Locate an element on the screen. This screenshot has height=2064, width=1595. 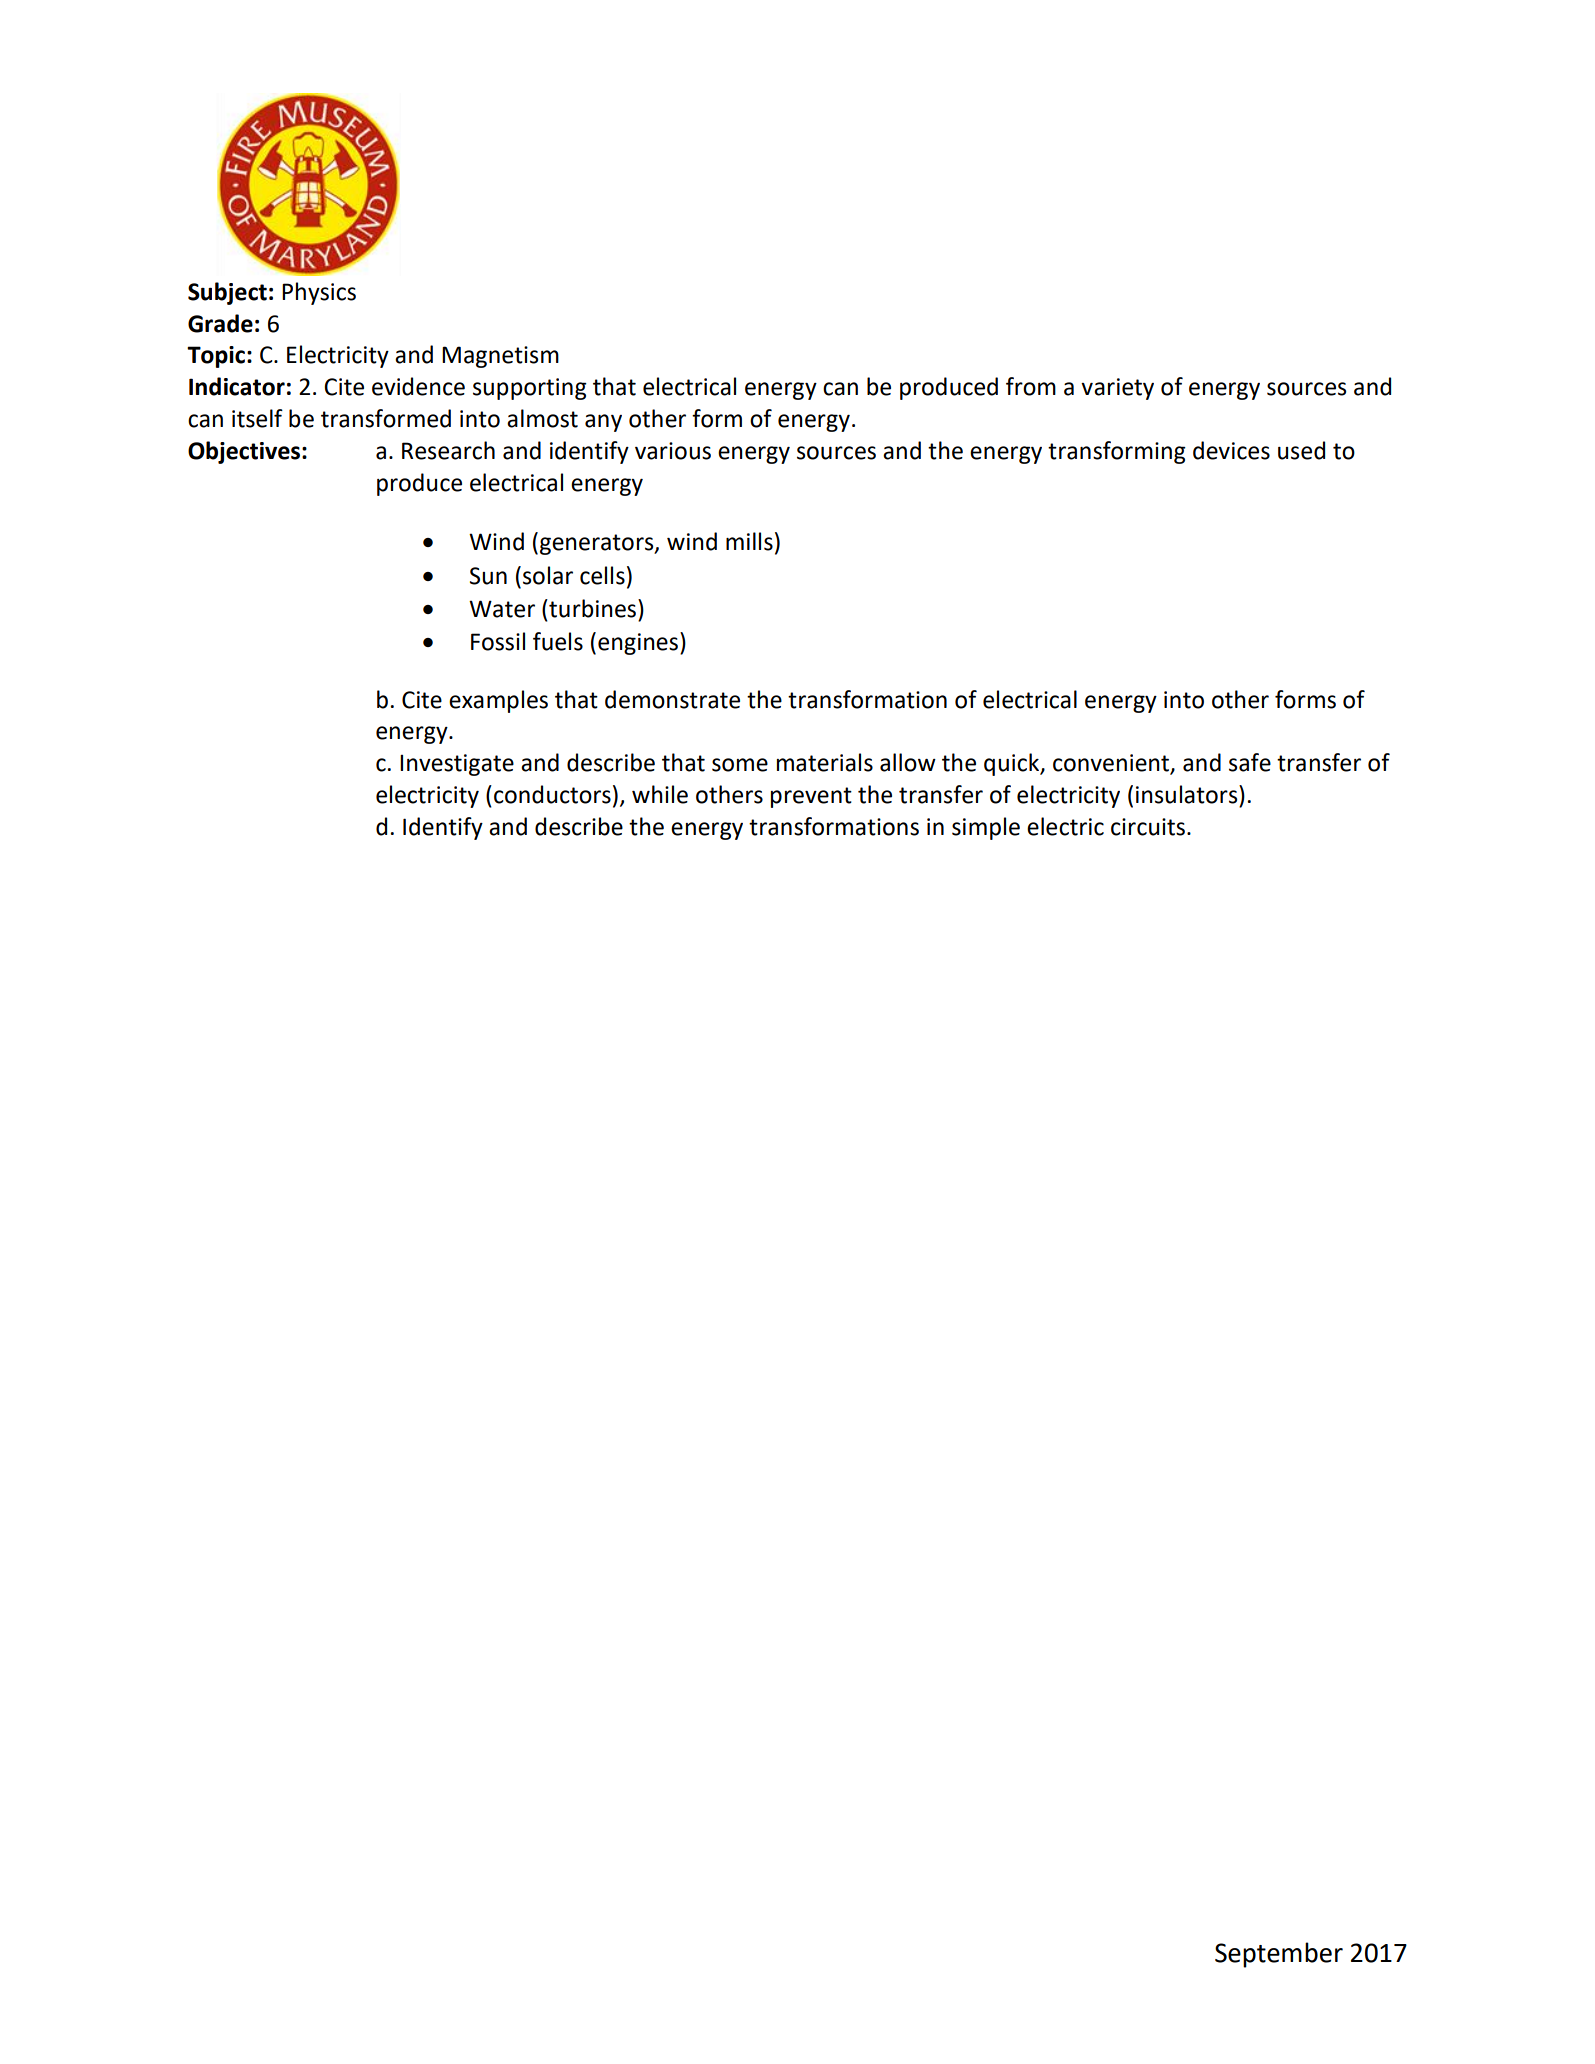
variety is located at coordinates (1117, 389).
